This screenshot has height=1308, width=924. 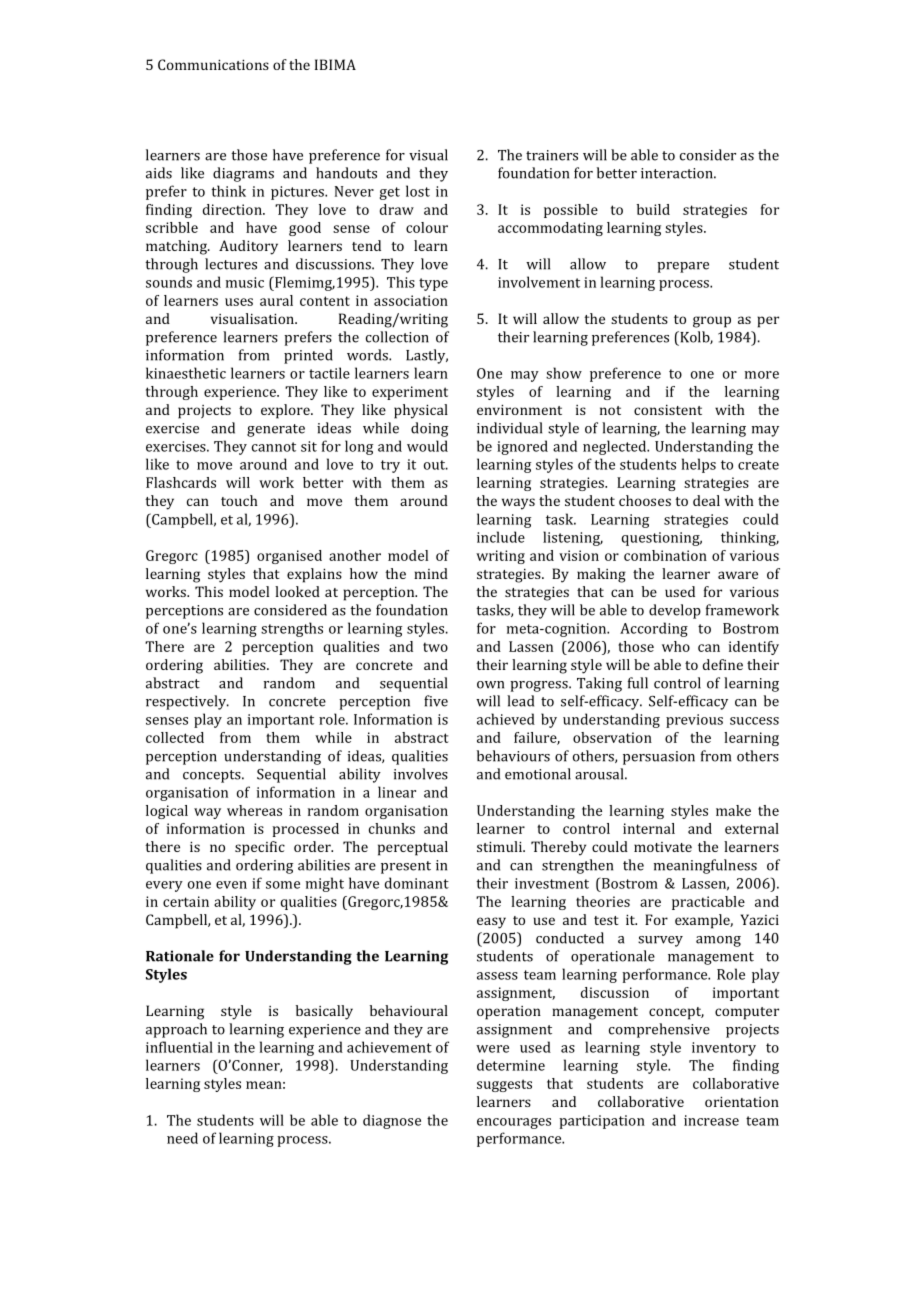 What do you see at coordinates (297, 591) in the screenshot?
I see `looked` at bounding box center [297, 591].
